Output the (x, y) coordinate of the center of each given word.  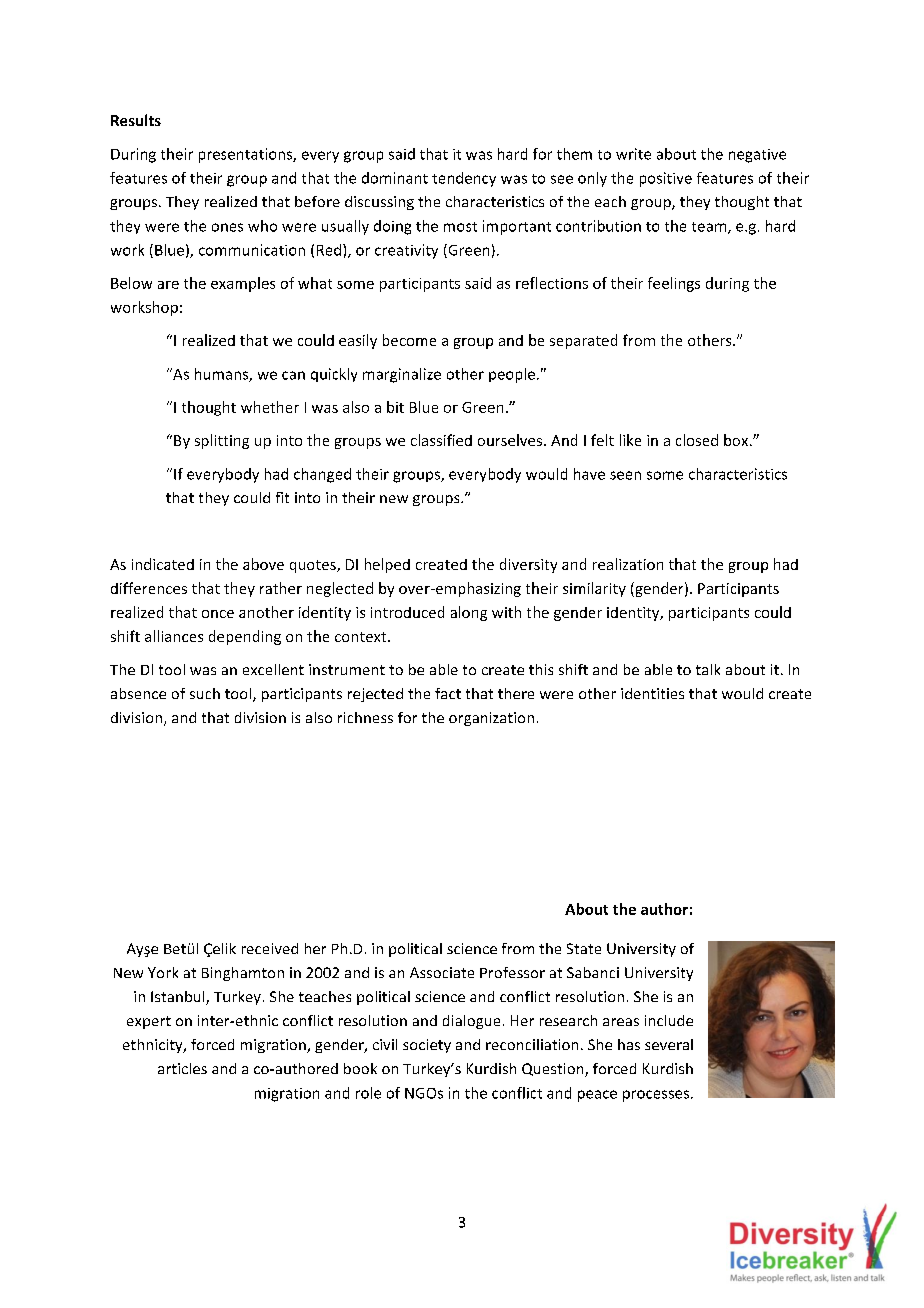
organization (491, 719)
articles (182, 1068)
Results (136, 120)
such (205, 693)
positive (666, 179)
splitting (222, 441)
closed (697, 440)
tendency (464, 179)
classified (441, 440)
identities (652, 693)
